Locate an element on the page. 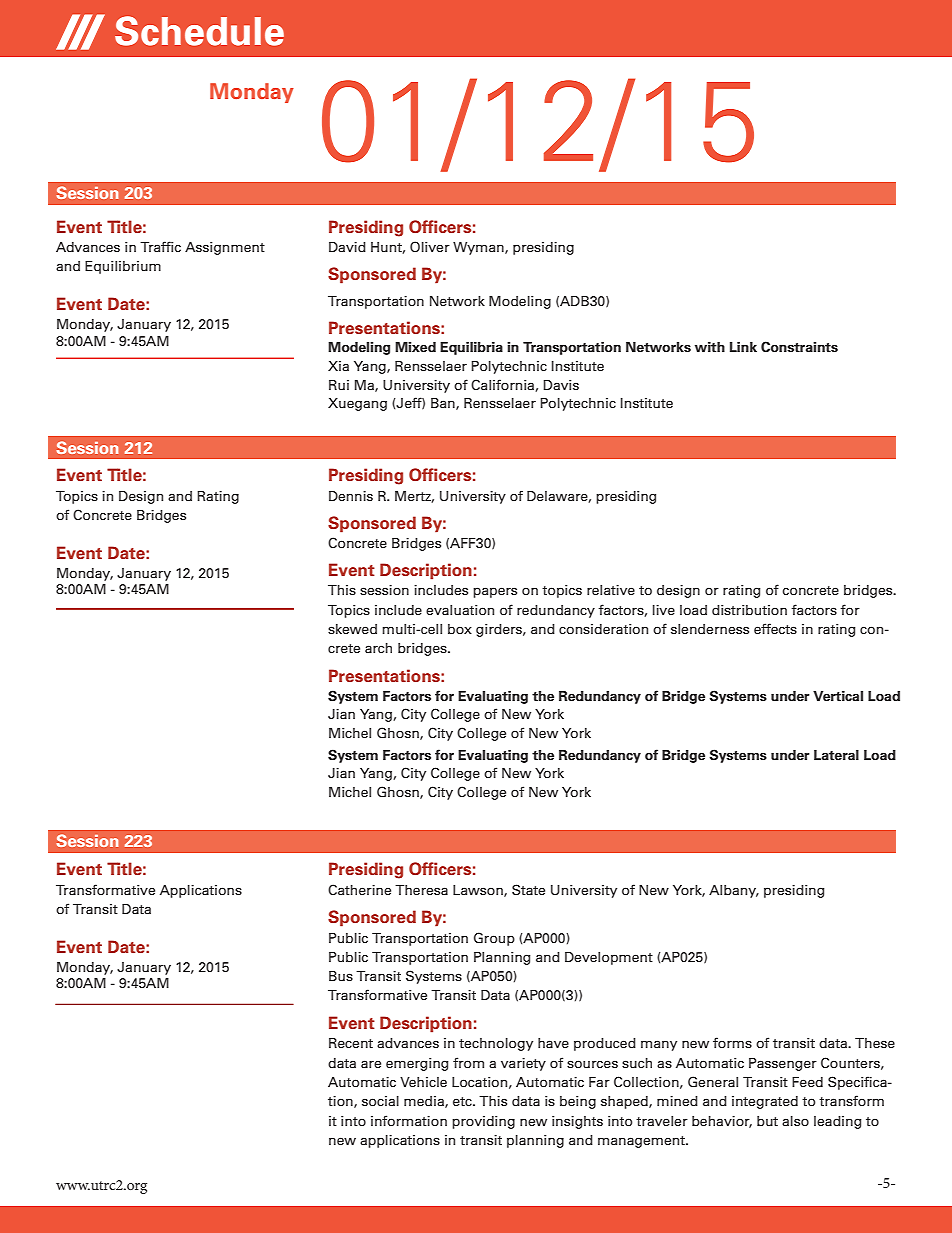 The width and height of the page is (952, 1233). box is located at coordinates (460, 629).
